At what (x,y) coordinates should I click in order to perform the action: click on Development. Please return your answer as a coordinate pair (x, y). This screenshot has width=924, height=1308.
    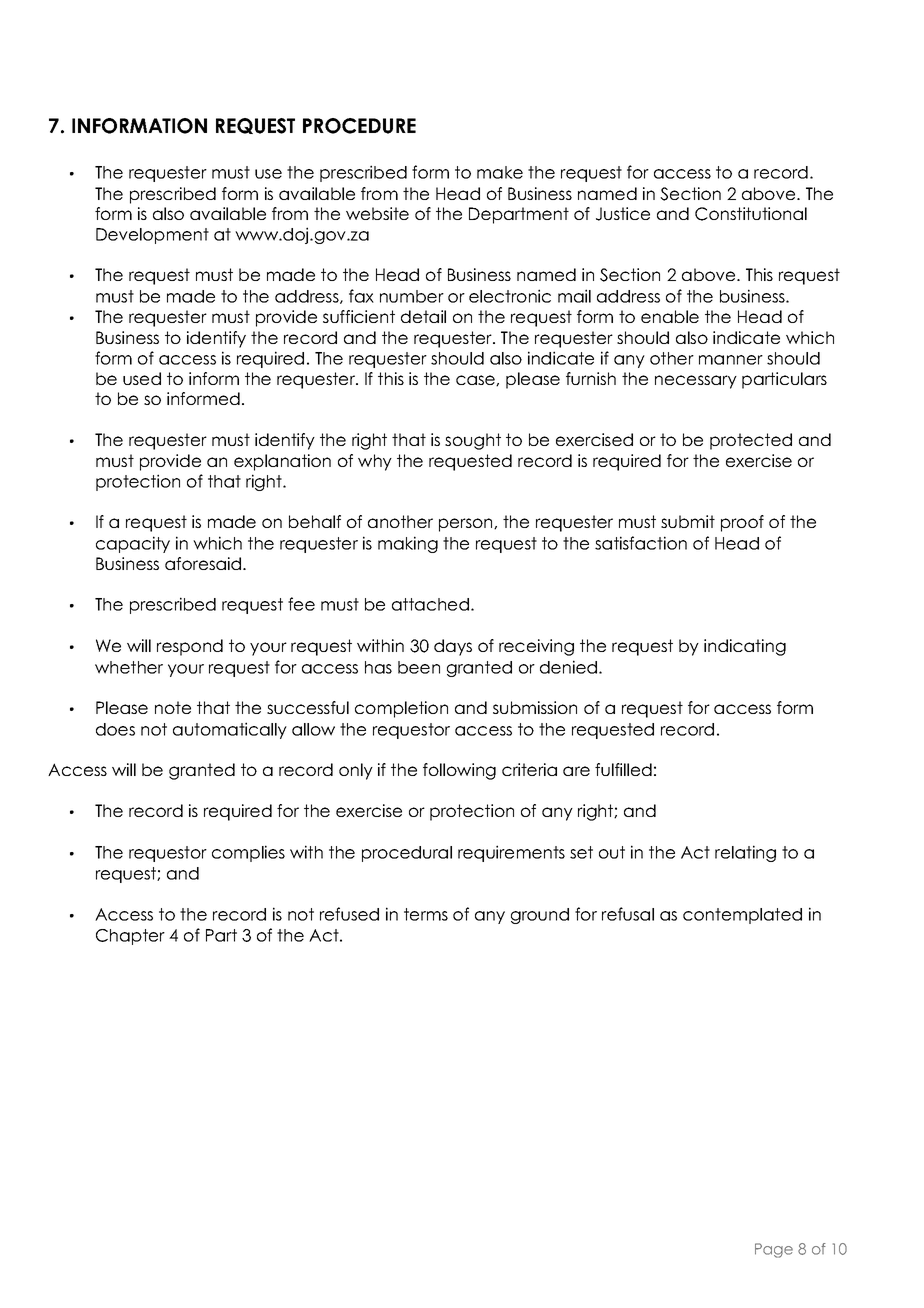
    Looking at the image, I should click on (152, 236).
